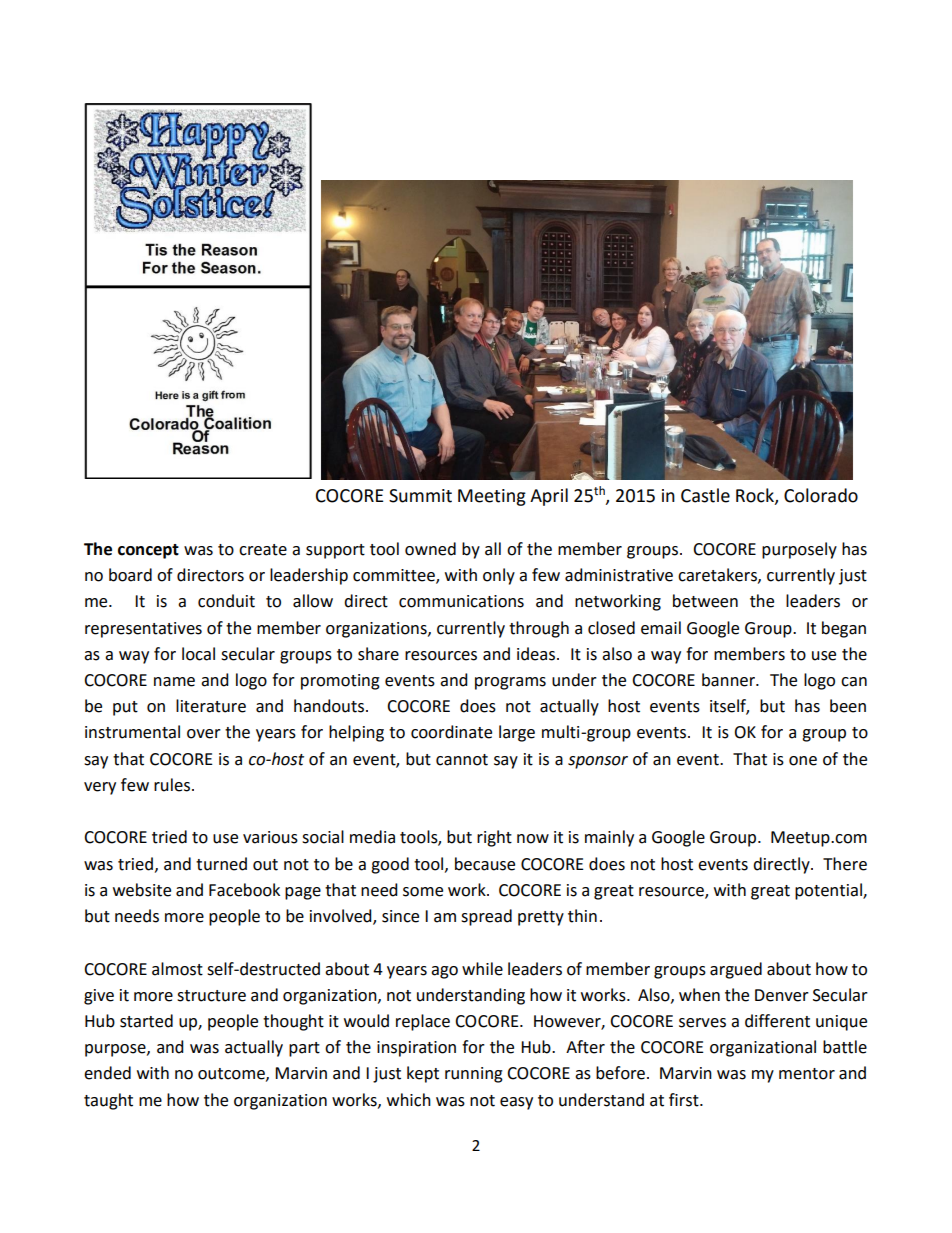 The width and height of the page is (952, 1233). What do you see at coordinates (539, 629) in the page?
I see `through` at bounding box center [539, 629].
